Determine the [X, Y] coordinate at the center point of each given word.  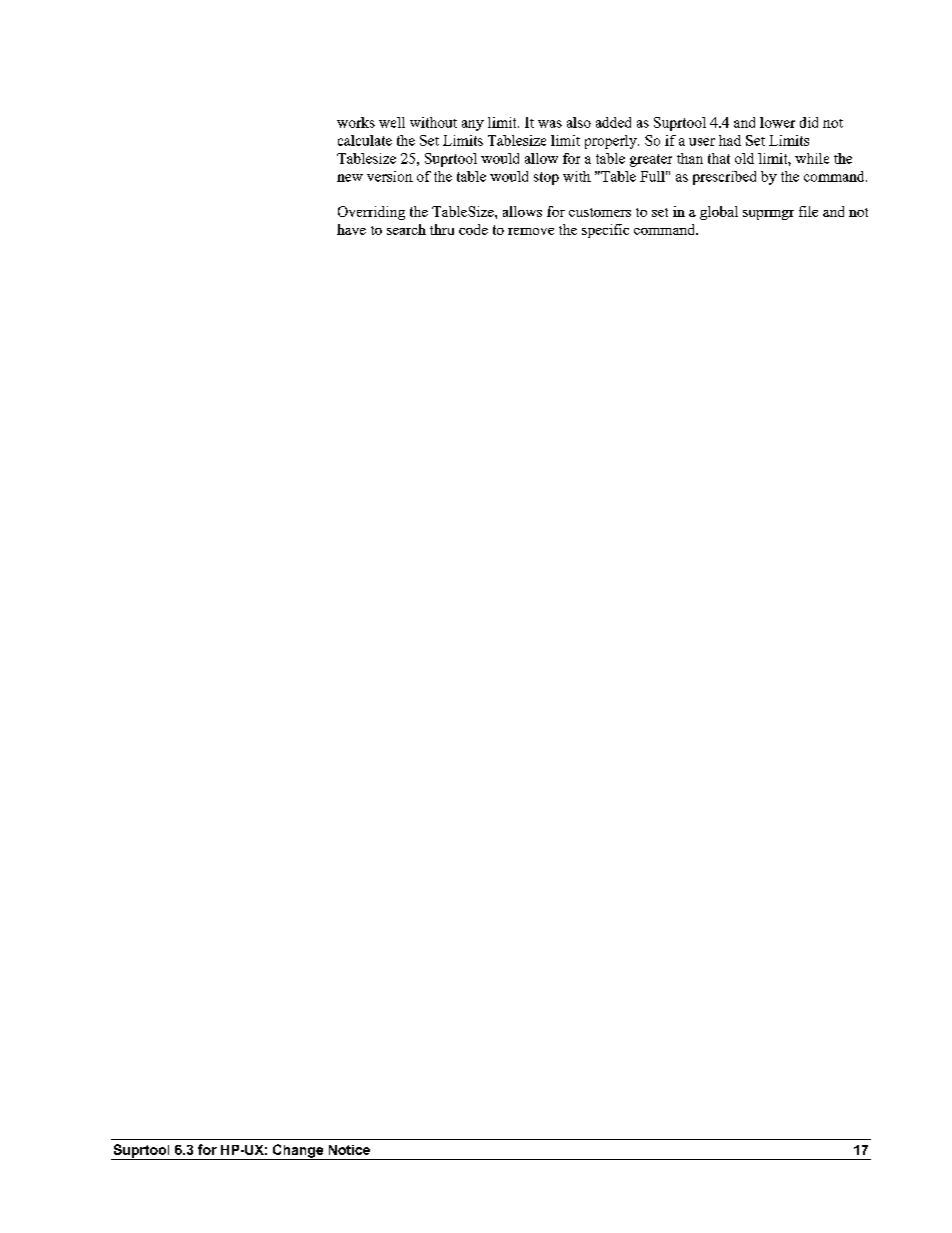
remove [531, 231]
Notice [349, 1150]
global [719, 213]
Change [298, 1152]
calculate [365, 140]
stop [546, 178]
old [744, 158]
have [351, 229]
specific [605, 231]
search [406, 229]
